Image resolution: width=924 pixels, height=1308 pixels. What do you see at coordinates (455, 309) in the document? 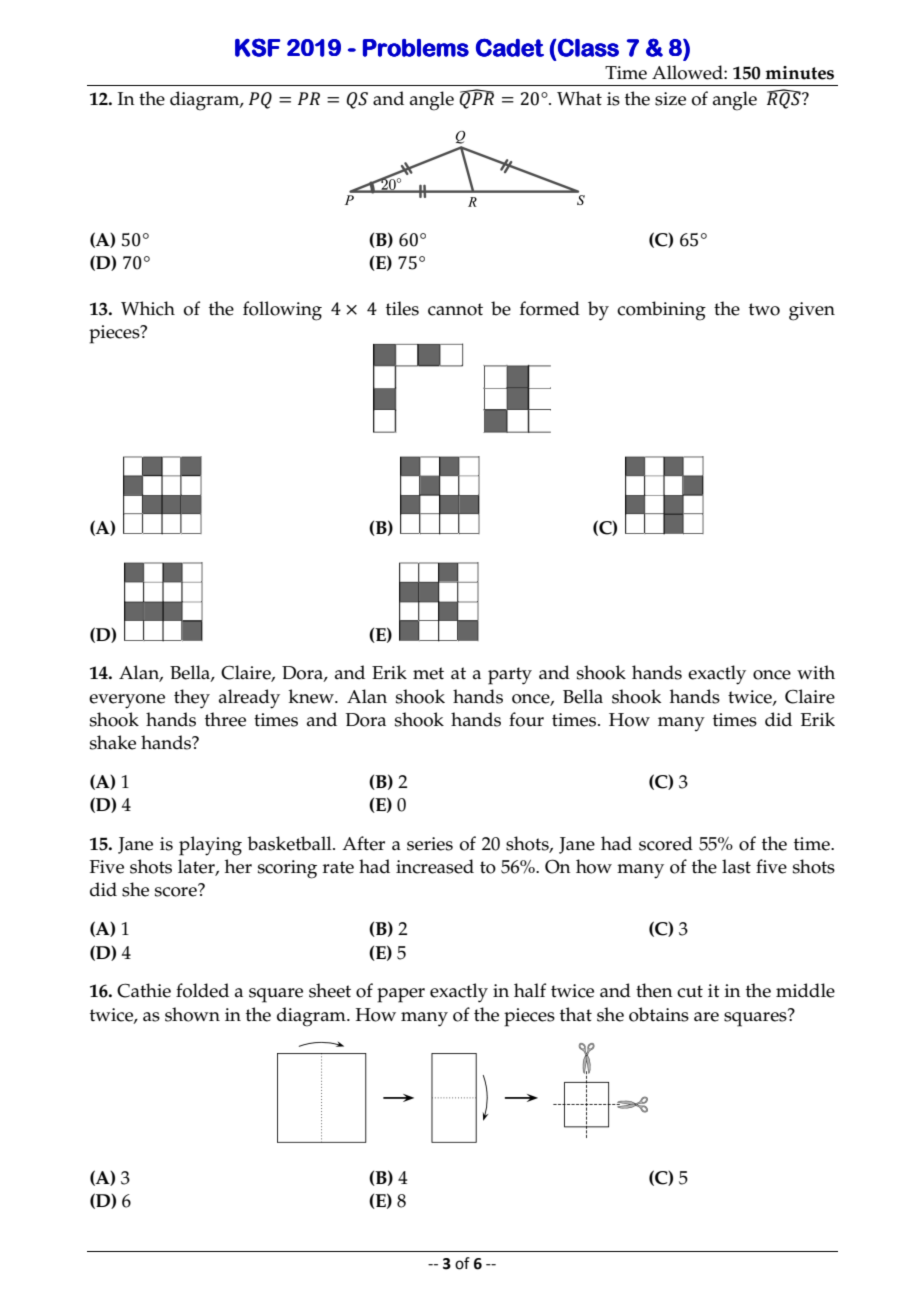
I see `cannot` at bounding box center [455, 309].
